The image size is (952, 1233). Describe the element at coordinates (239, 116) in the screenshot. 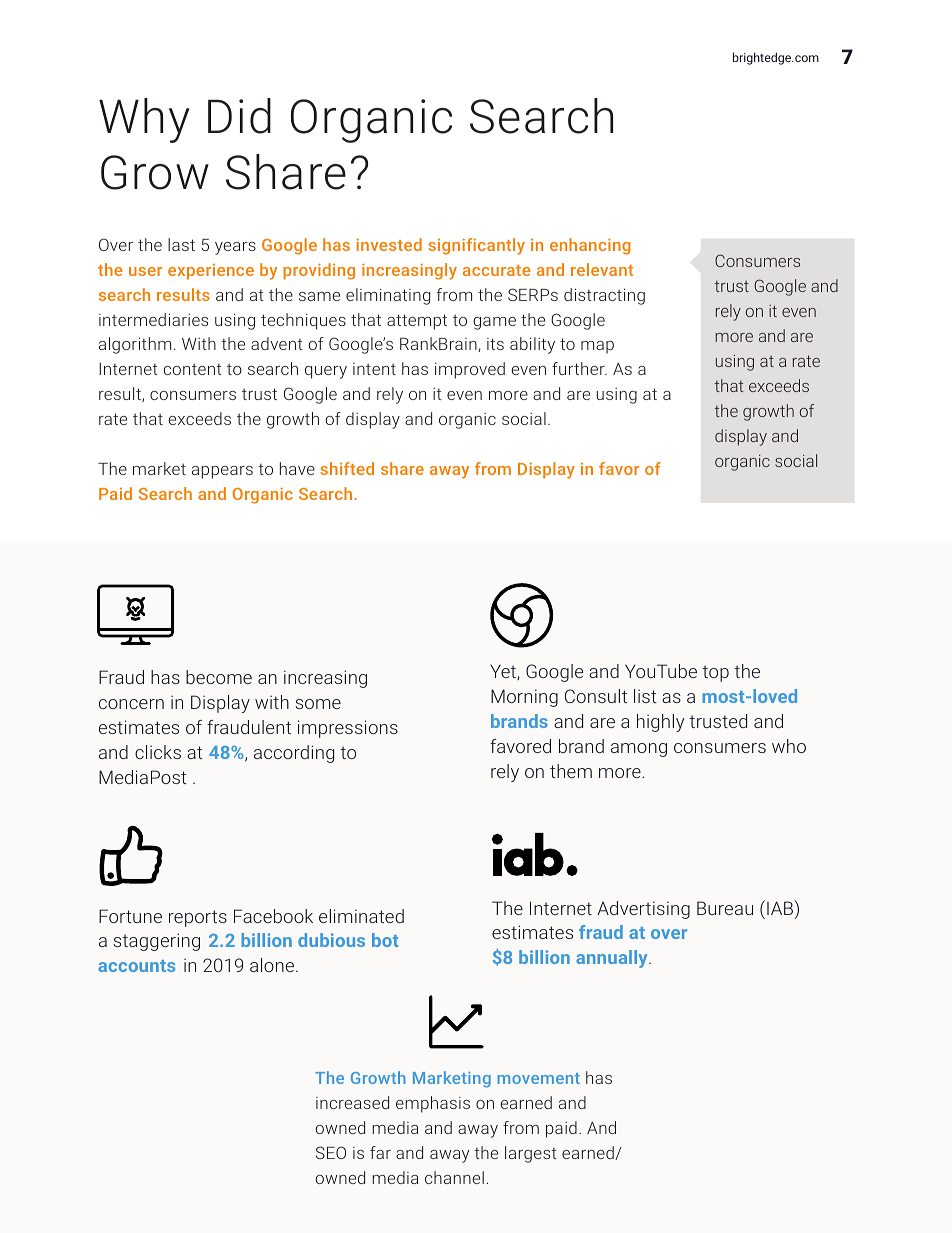

I see `Did` at that location.
